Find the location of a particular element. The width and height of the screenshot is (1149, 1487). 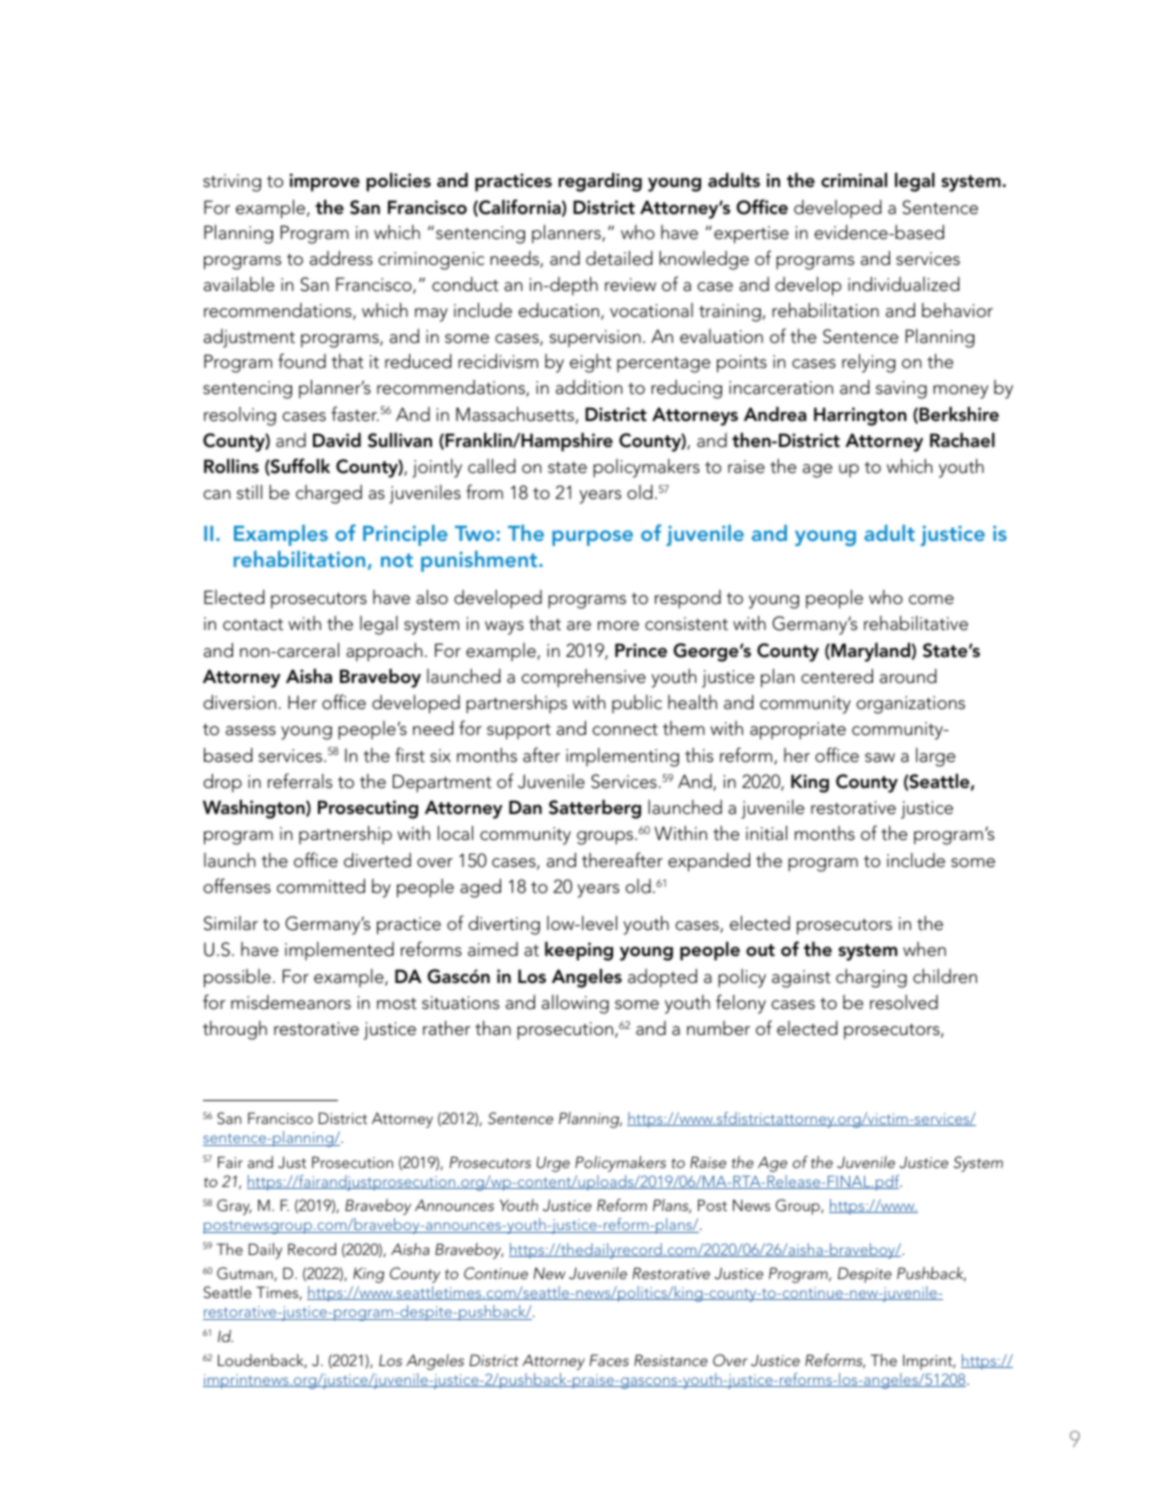

saw is located at coordinates (880, 758).
